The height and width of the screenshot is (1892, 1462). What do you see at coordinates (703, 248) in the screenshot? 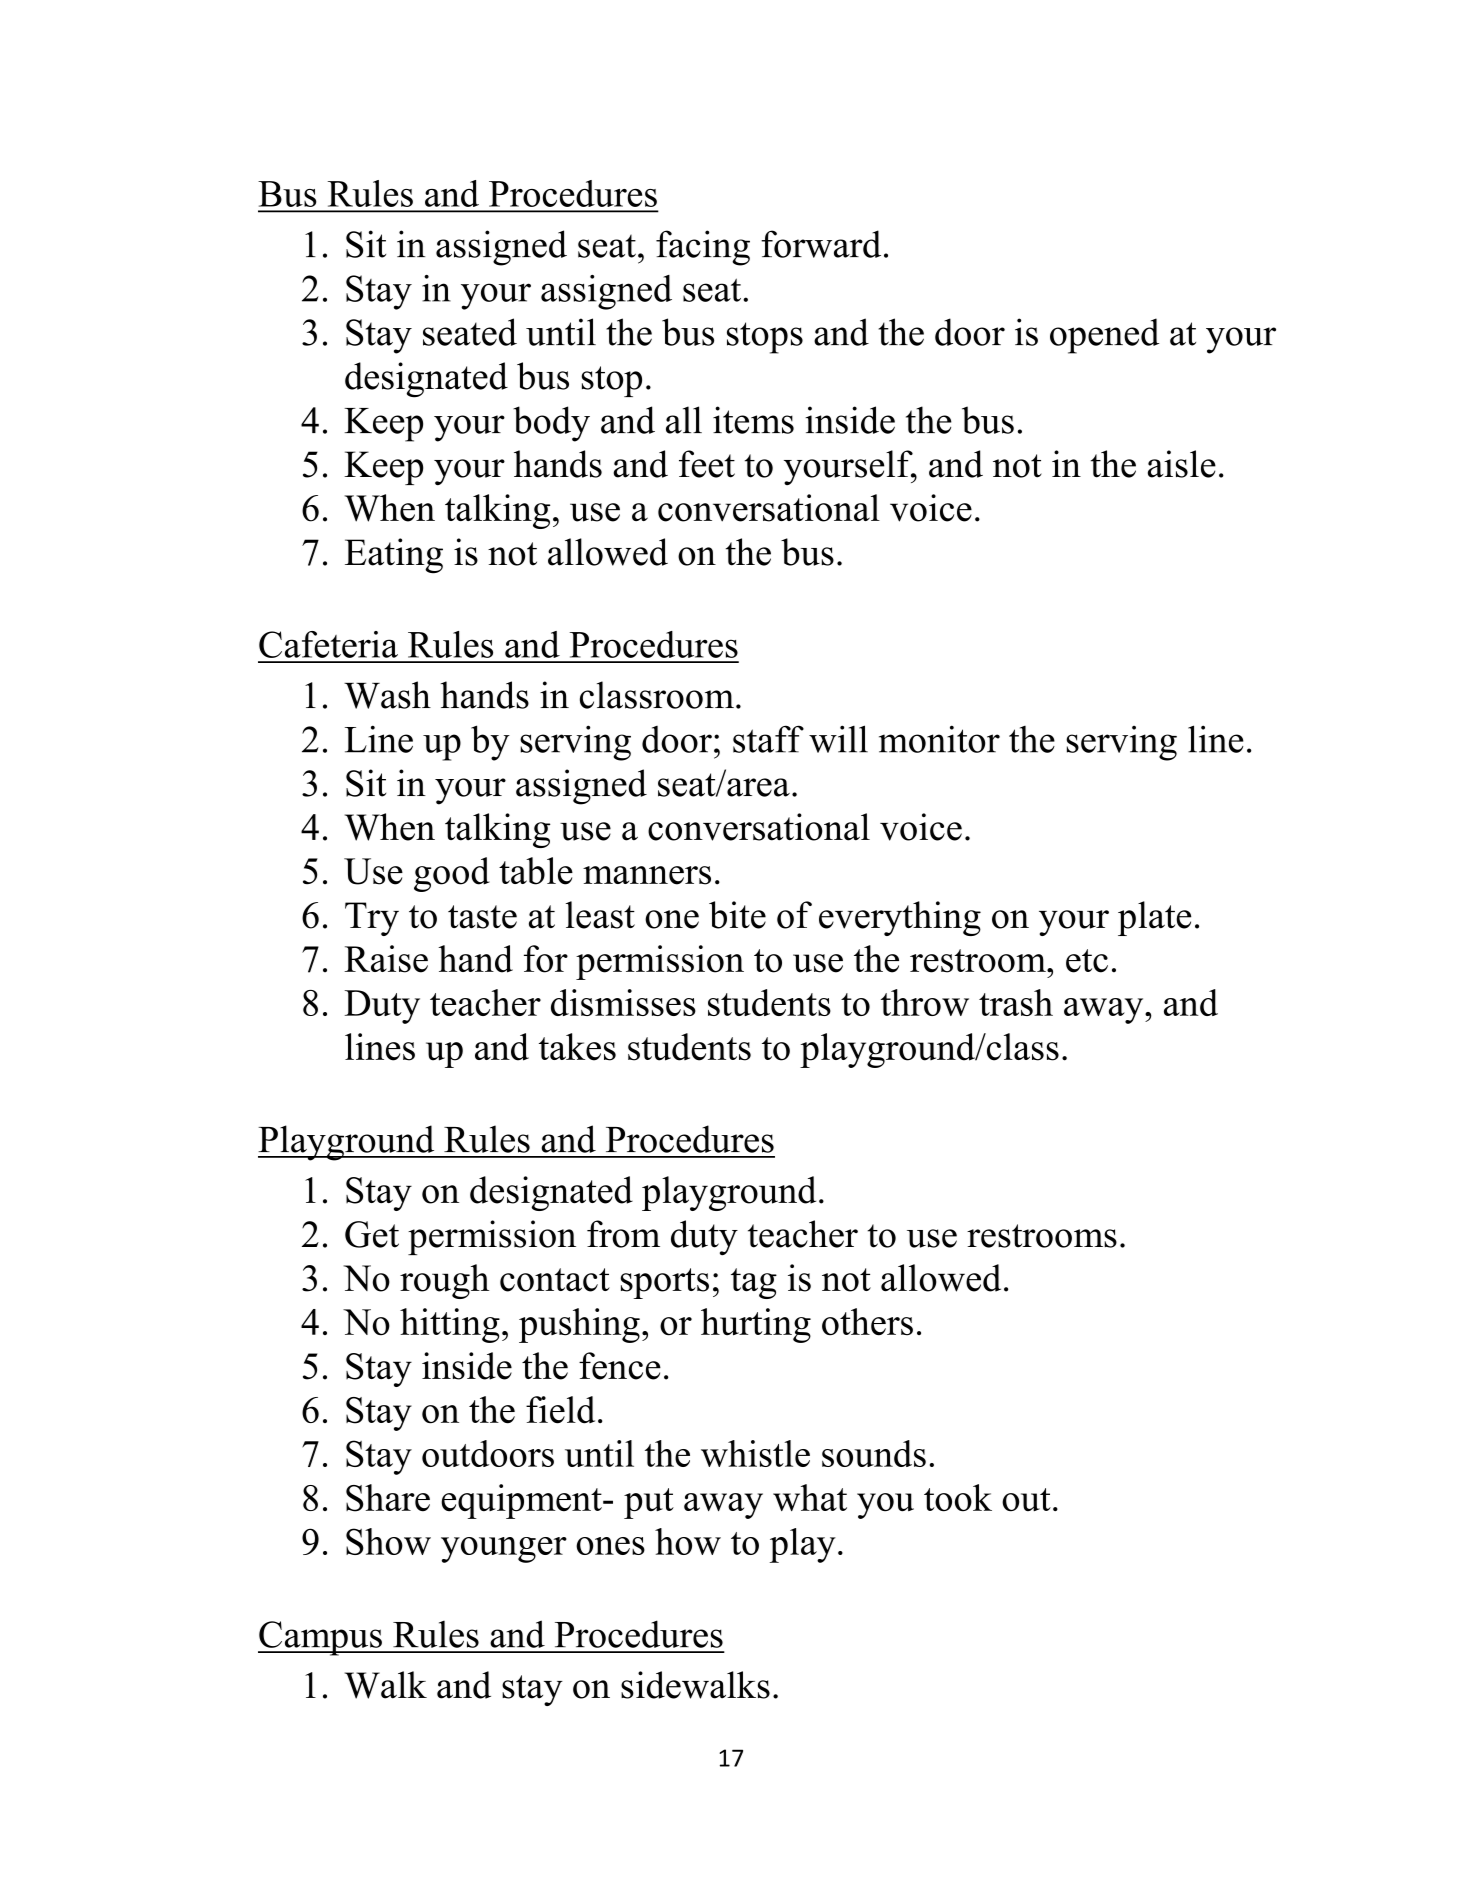
I see `facing` at bounding box center [703, 248].
